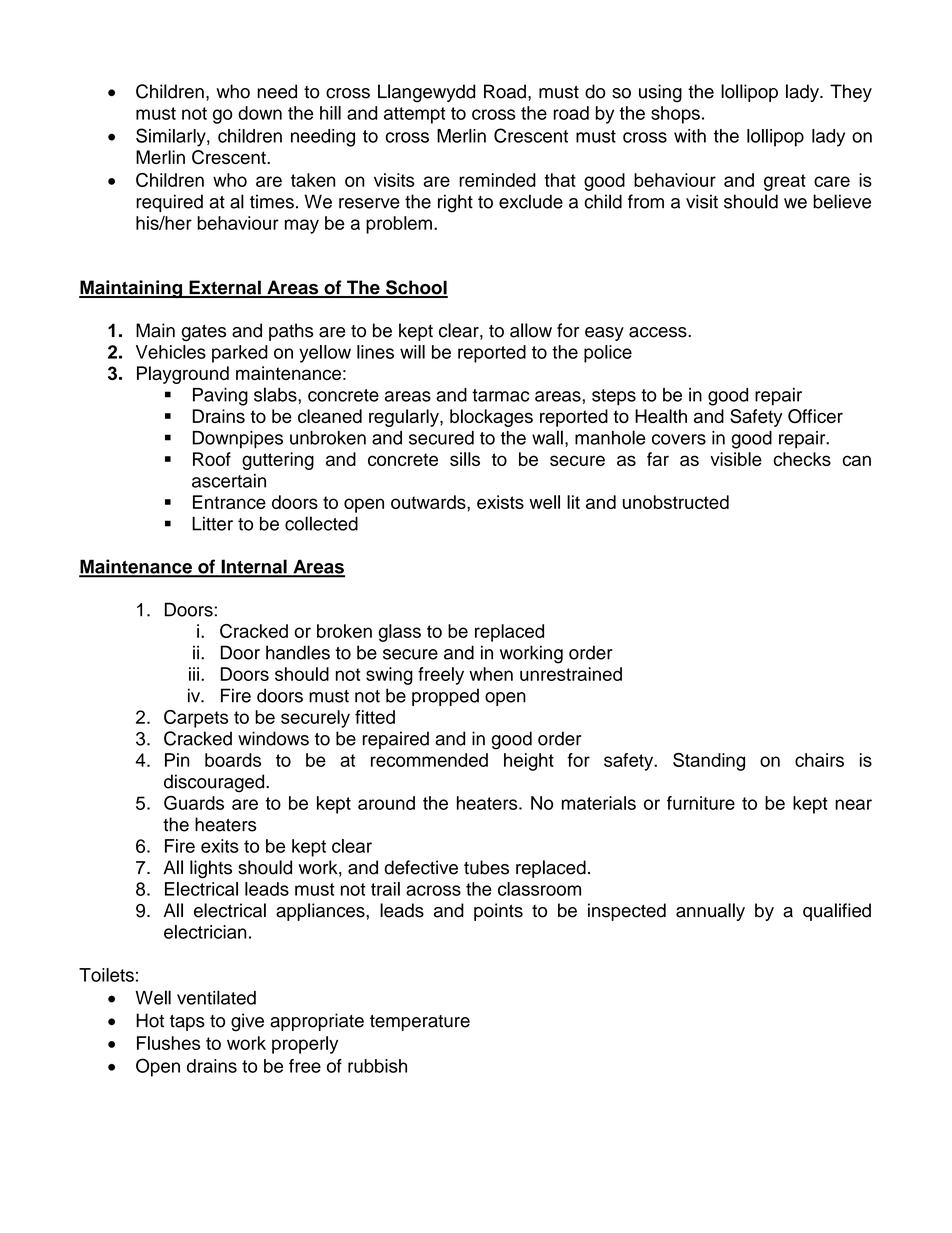 This image has height=1233, width=952. Describe the element at coordinates (194, 803) in the image. I see `Guards` at that location.
